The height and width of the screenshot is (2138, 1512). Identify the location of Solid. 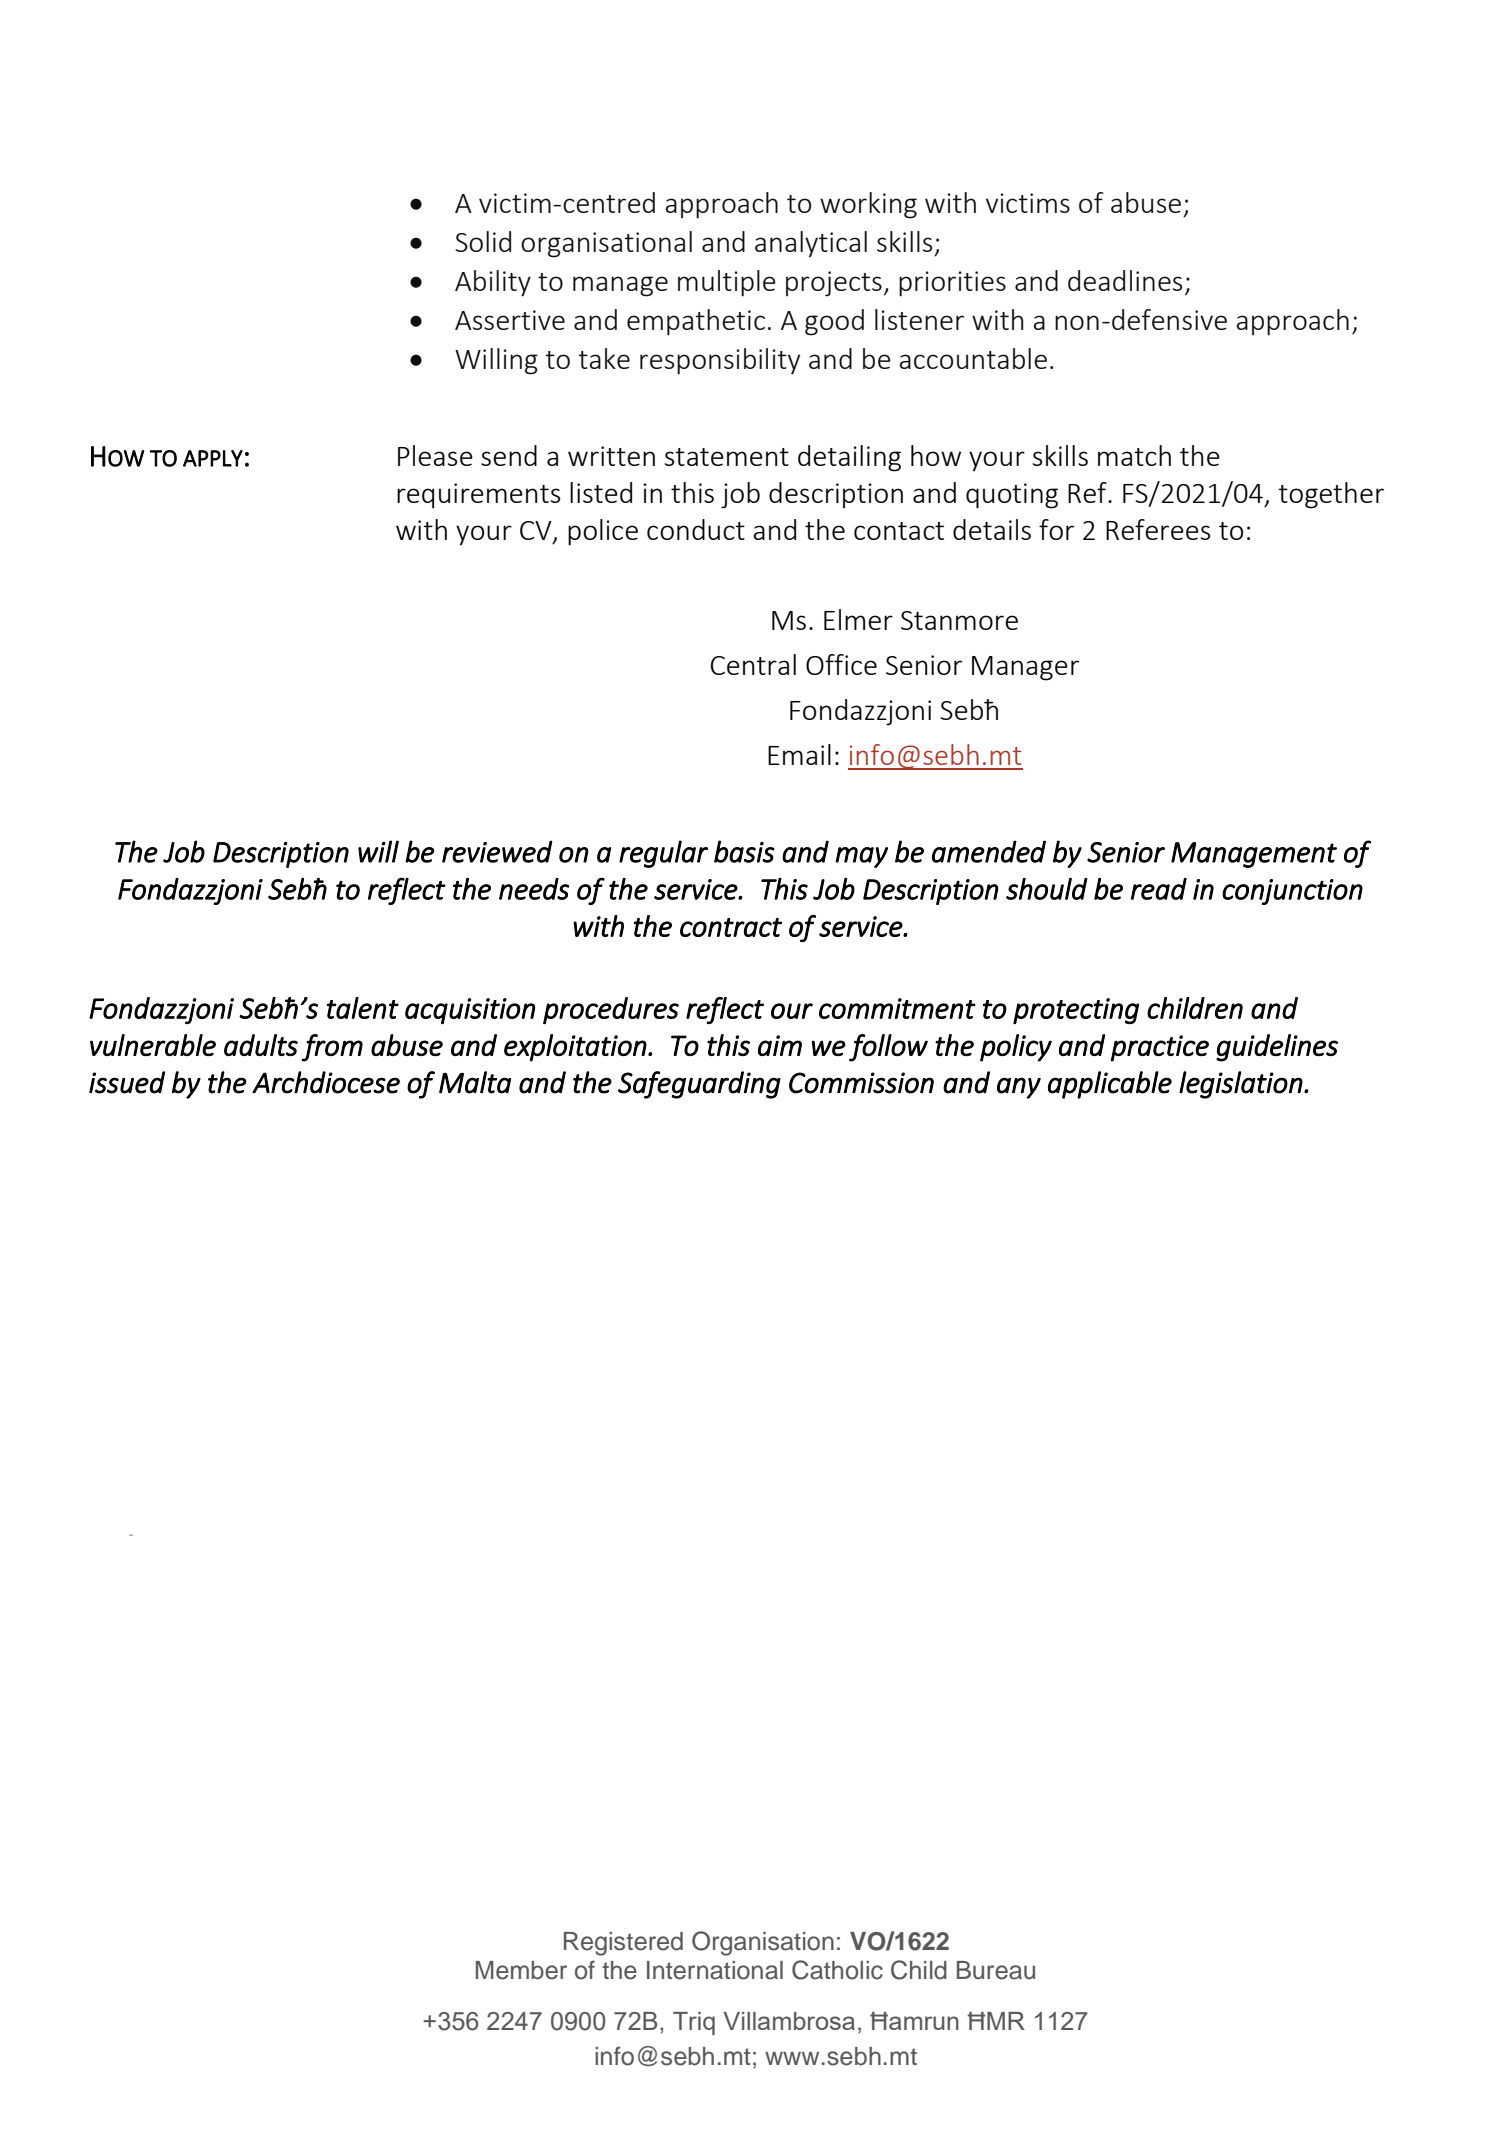
(483, 241).
